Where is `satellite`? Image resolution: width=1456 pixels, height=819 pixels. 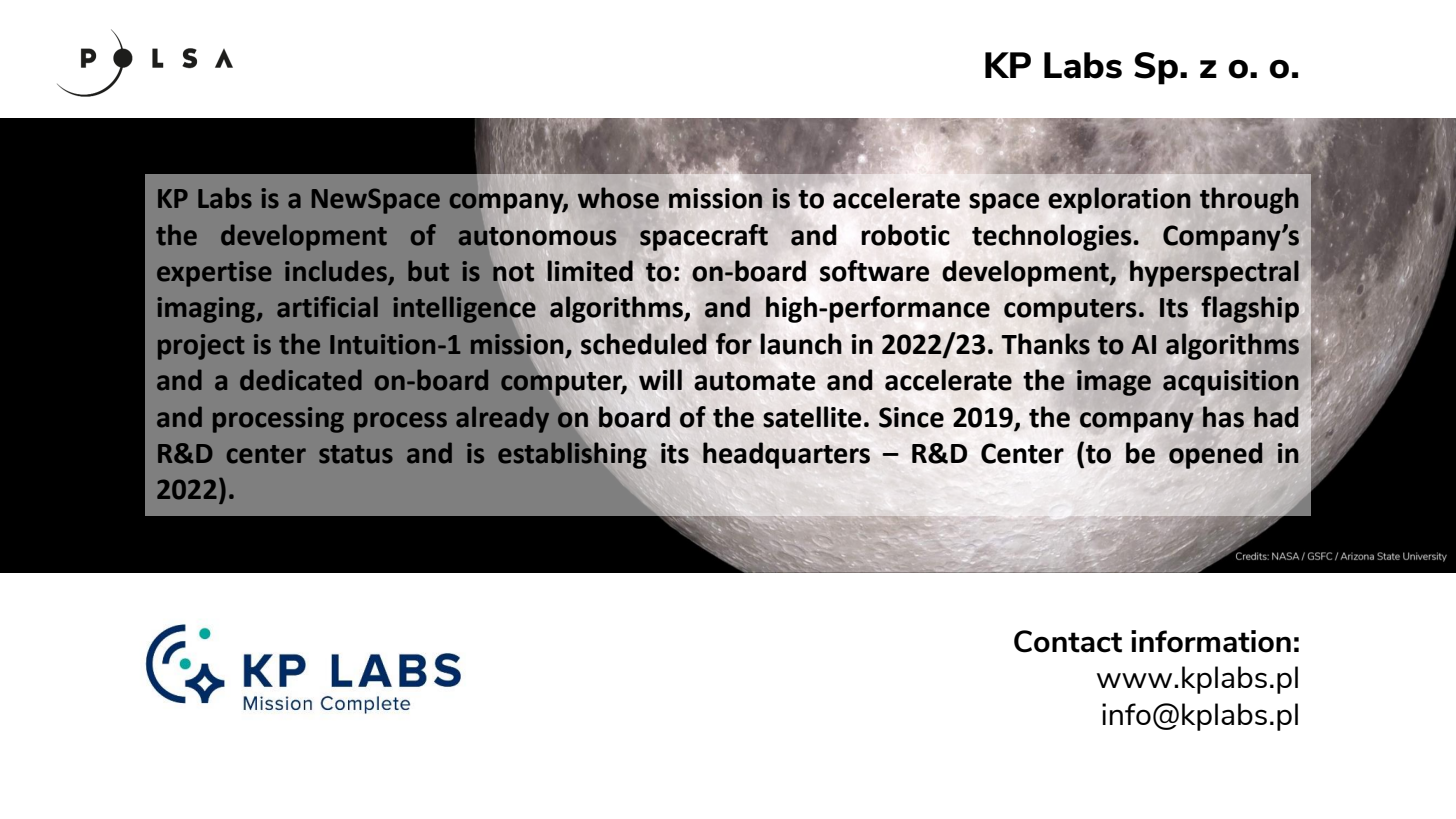 satellite is located at coordinates (812, 417).
